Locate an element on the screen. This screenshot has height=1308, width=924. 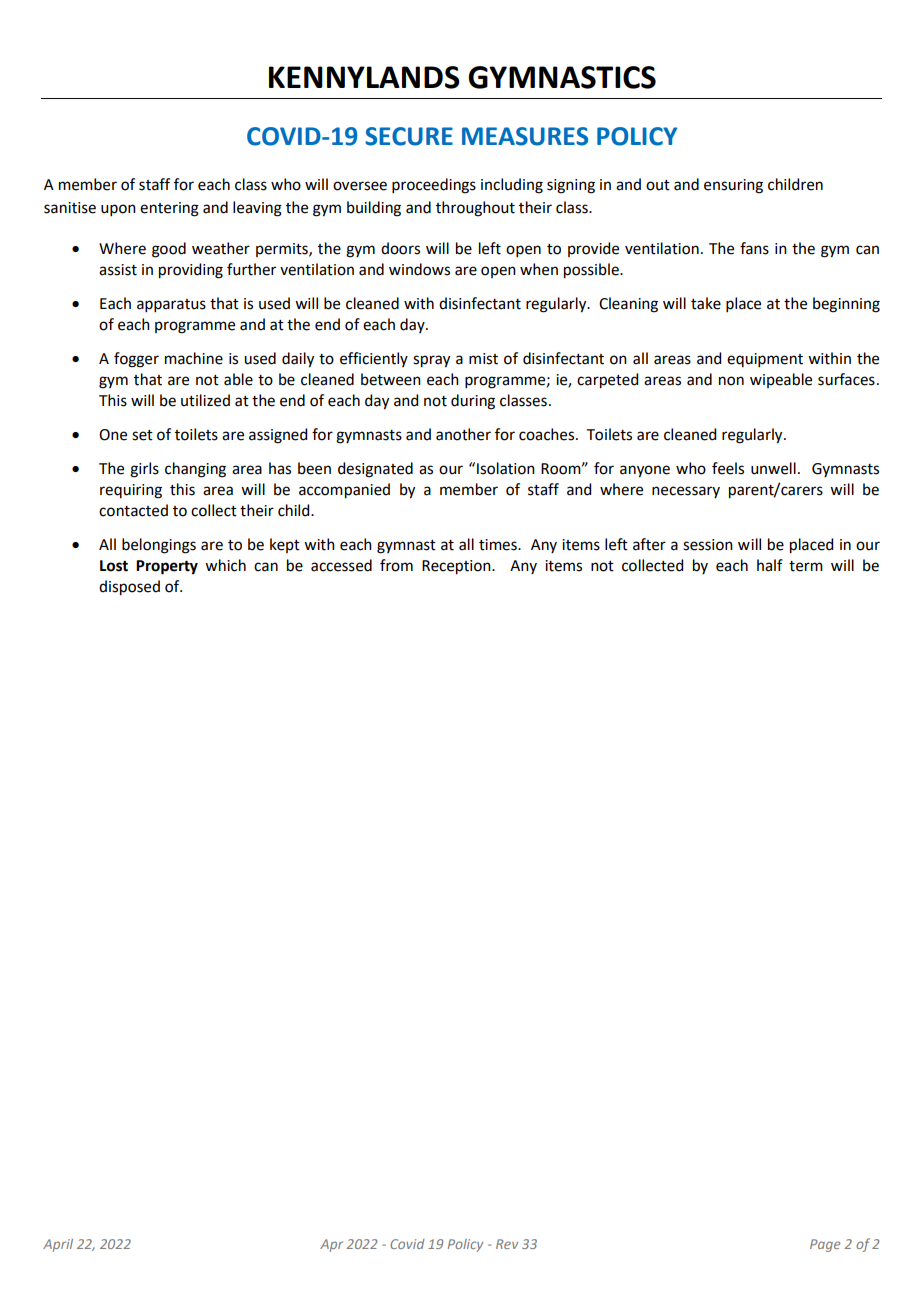
half is located at coordinates (770, 565).
